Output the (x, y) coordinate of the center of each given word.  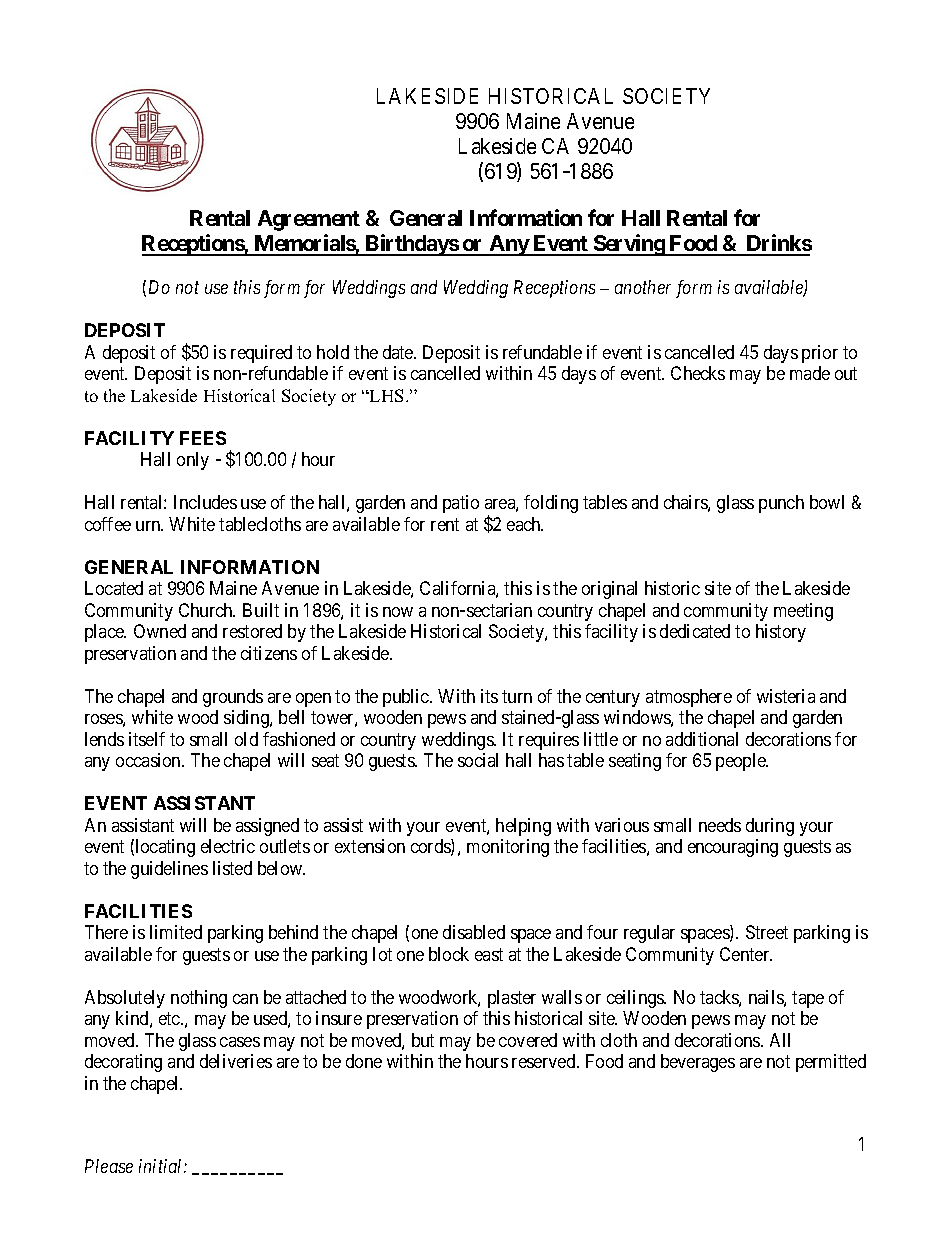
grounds (233, 698)
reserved (545, 1061)
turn (517, 696)
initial (162, 1166)
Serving (628, 245)
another (643, 287)
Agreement (309, 220)
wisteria (786, 696)
